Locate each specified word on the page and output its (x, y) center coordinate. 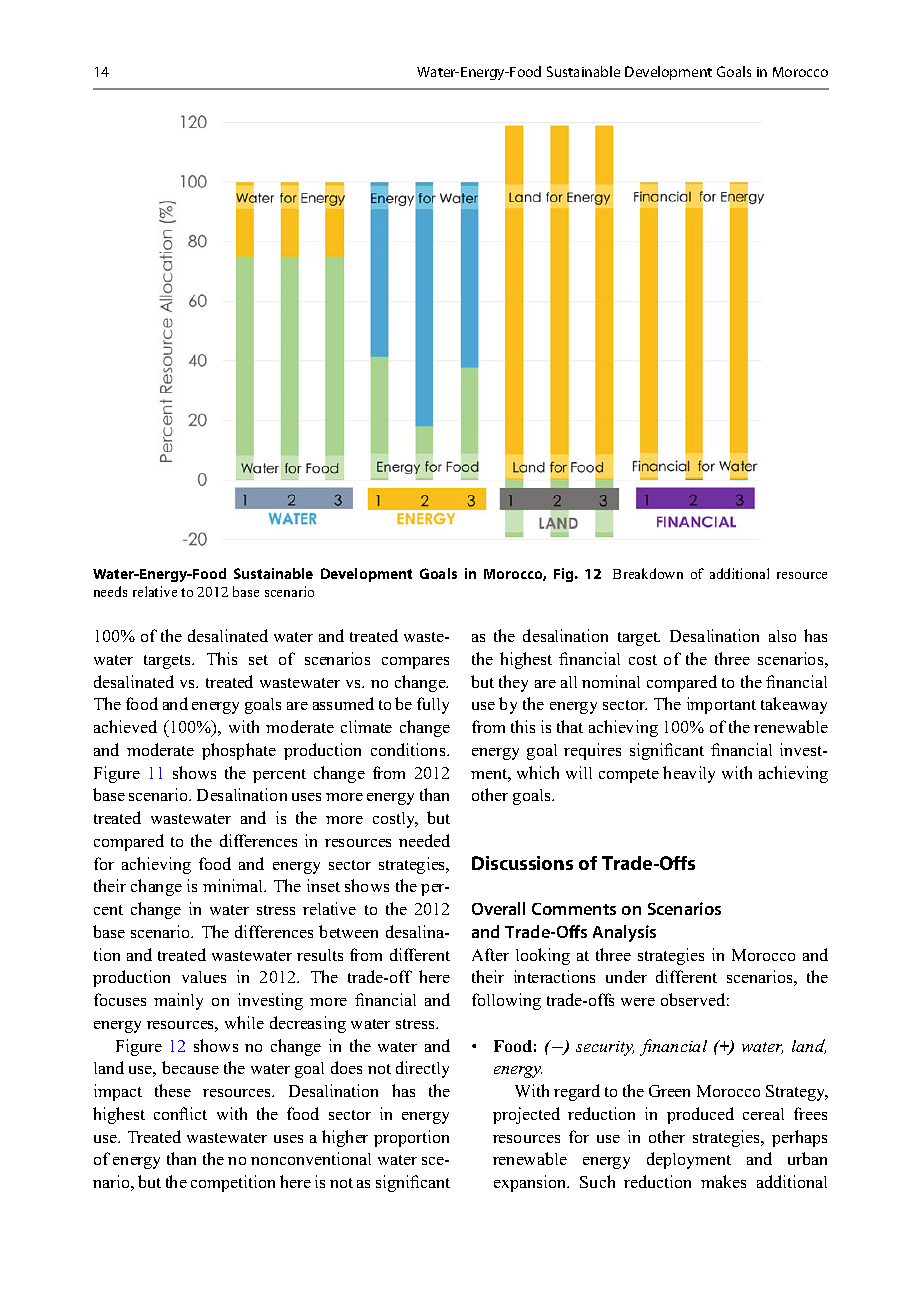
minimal (234, 885)
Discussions (522, 863)
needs (110, 591)
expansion (531, 1183)
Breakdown (648, 573)
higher (345, 1138)
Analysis (624, 933)
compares (415, 663)
